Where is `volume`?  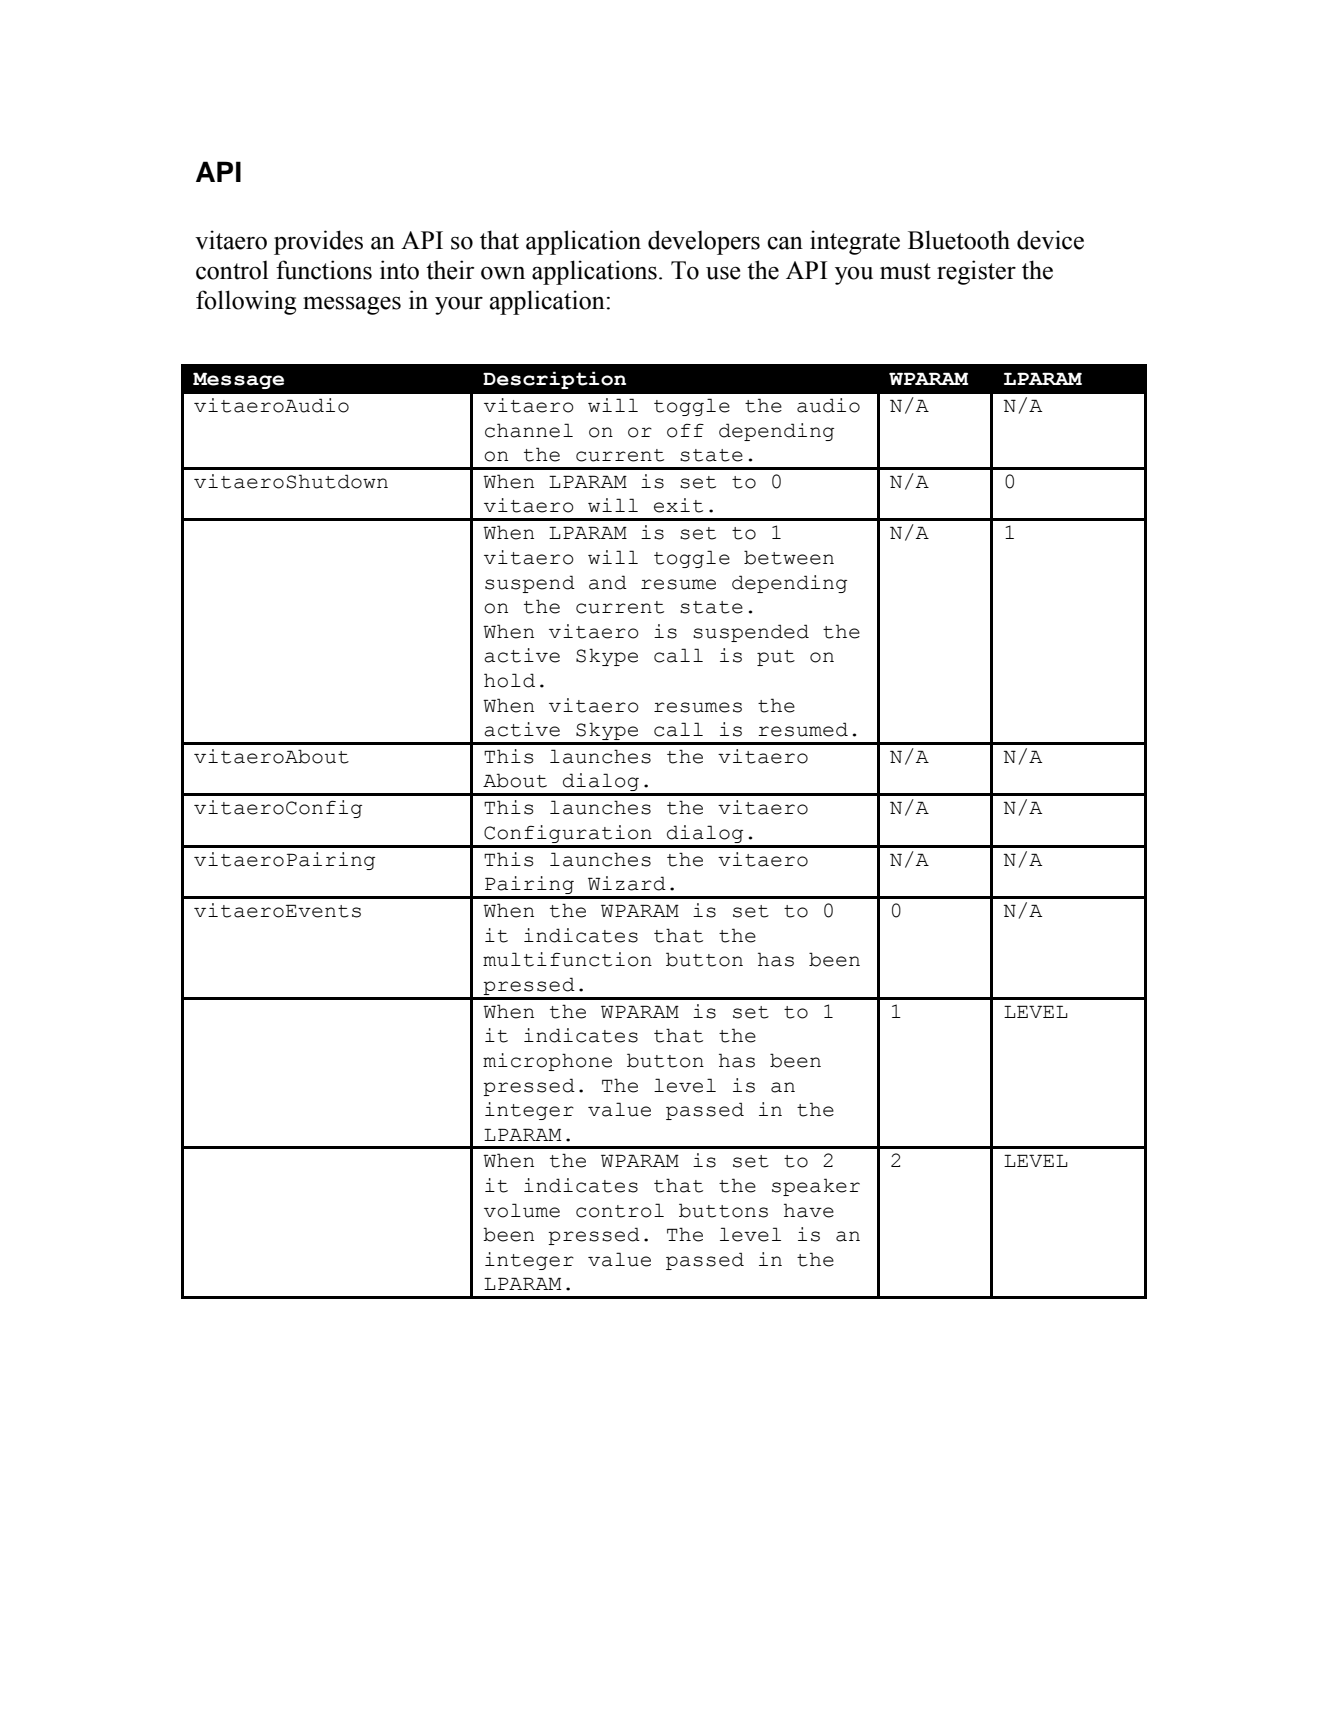 volume is located at coordinates (522, 1210).
